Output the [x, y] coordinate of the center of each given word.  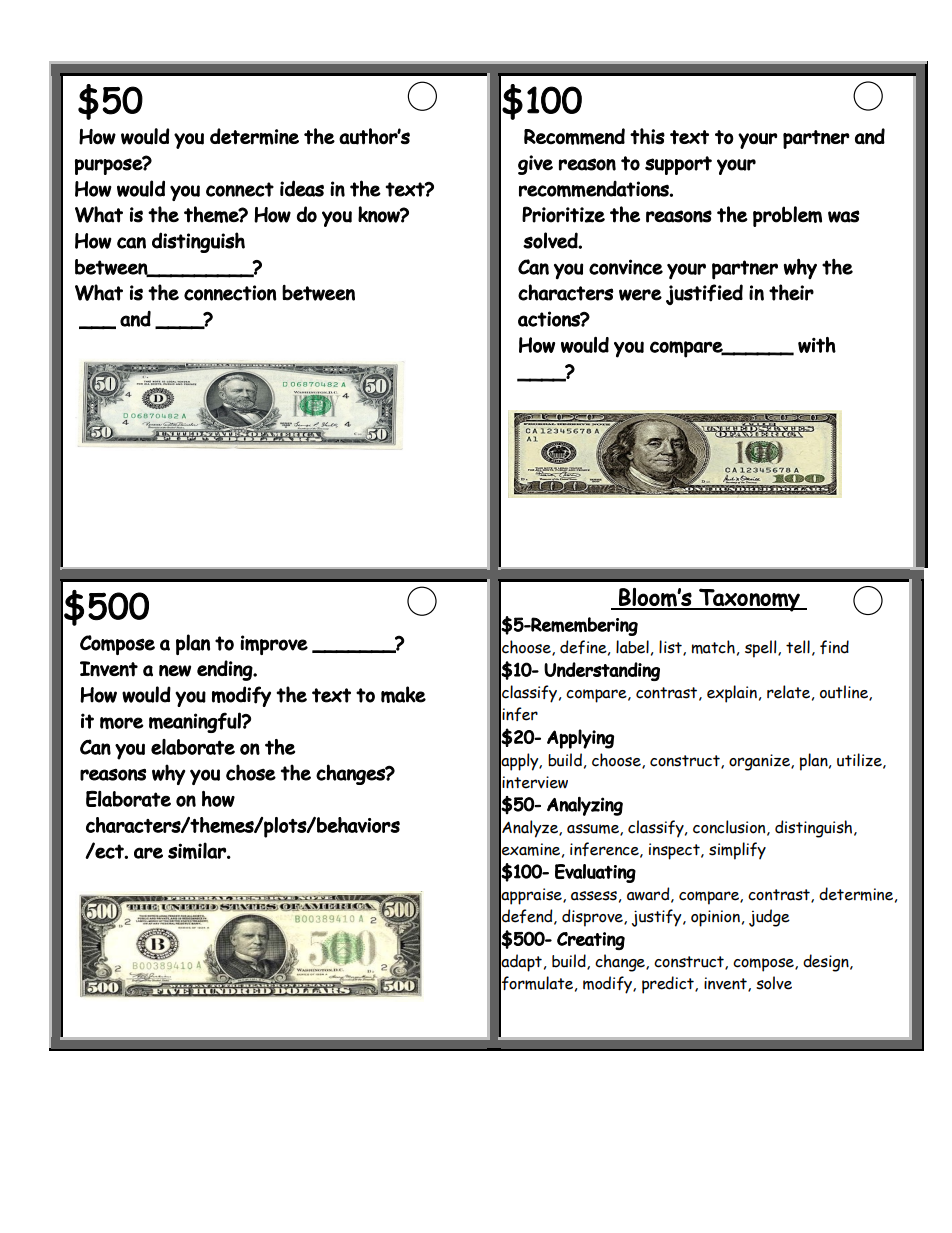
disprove [593, 918]
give [535, 165]
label [632, 647]
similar [198, 850]
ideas [302, 188]
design [827, 963]
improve [274, 645]
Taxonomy [749, 600]
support [678, 165]
